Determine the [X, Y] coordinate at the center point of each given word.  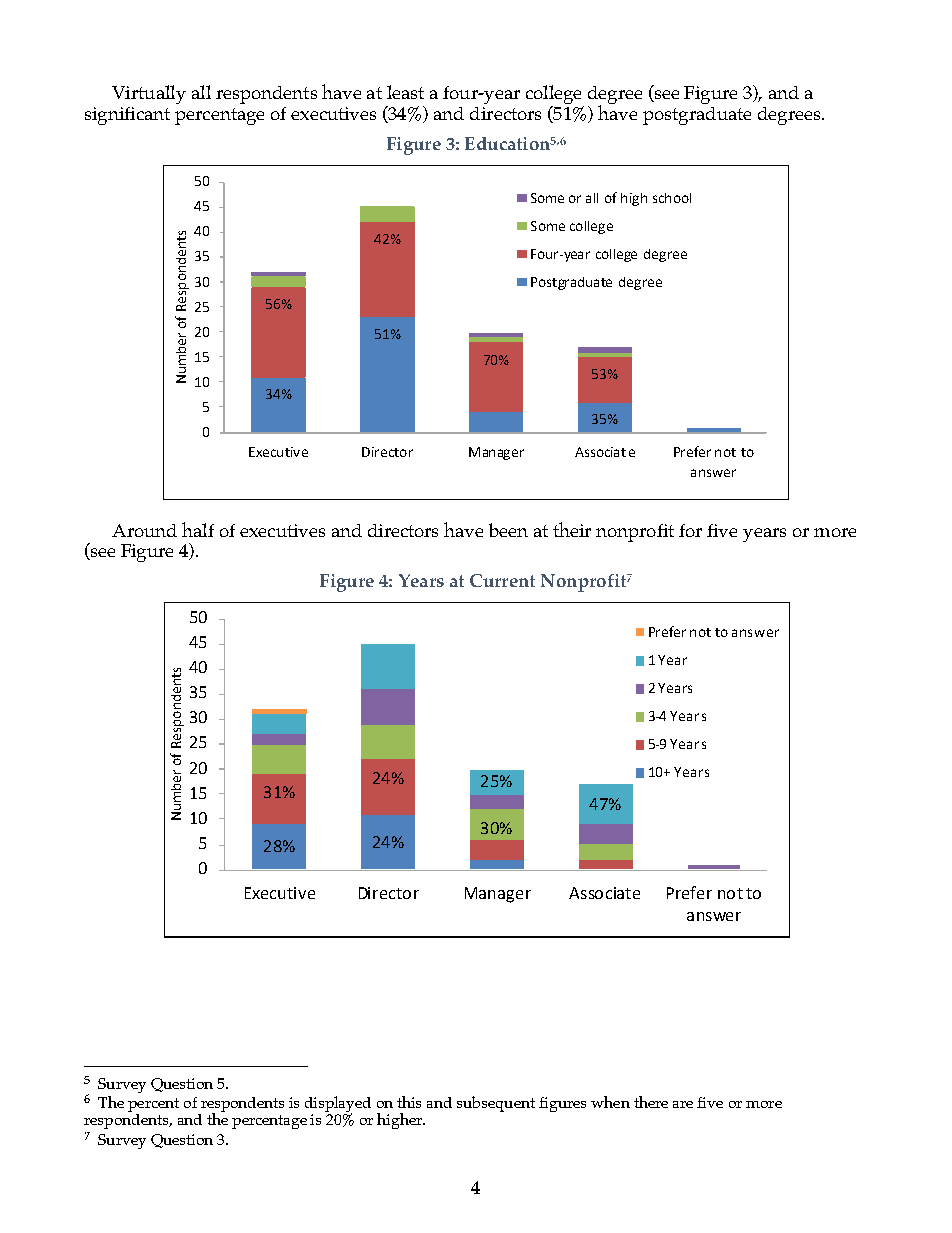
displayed [338, 1105]
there [651, 1102]
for [690, 530]
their [572, 529]
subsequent [496, 1104]
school [672, 198]
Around [144, 530]
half [198, 529]
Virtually [149, 94]
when [610, 1102]
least [405, 92]
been [508, 530]
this [409, 1102]
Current [502, 580]
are [683, 1104]
